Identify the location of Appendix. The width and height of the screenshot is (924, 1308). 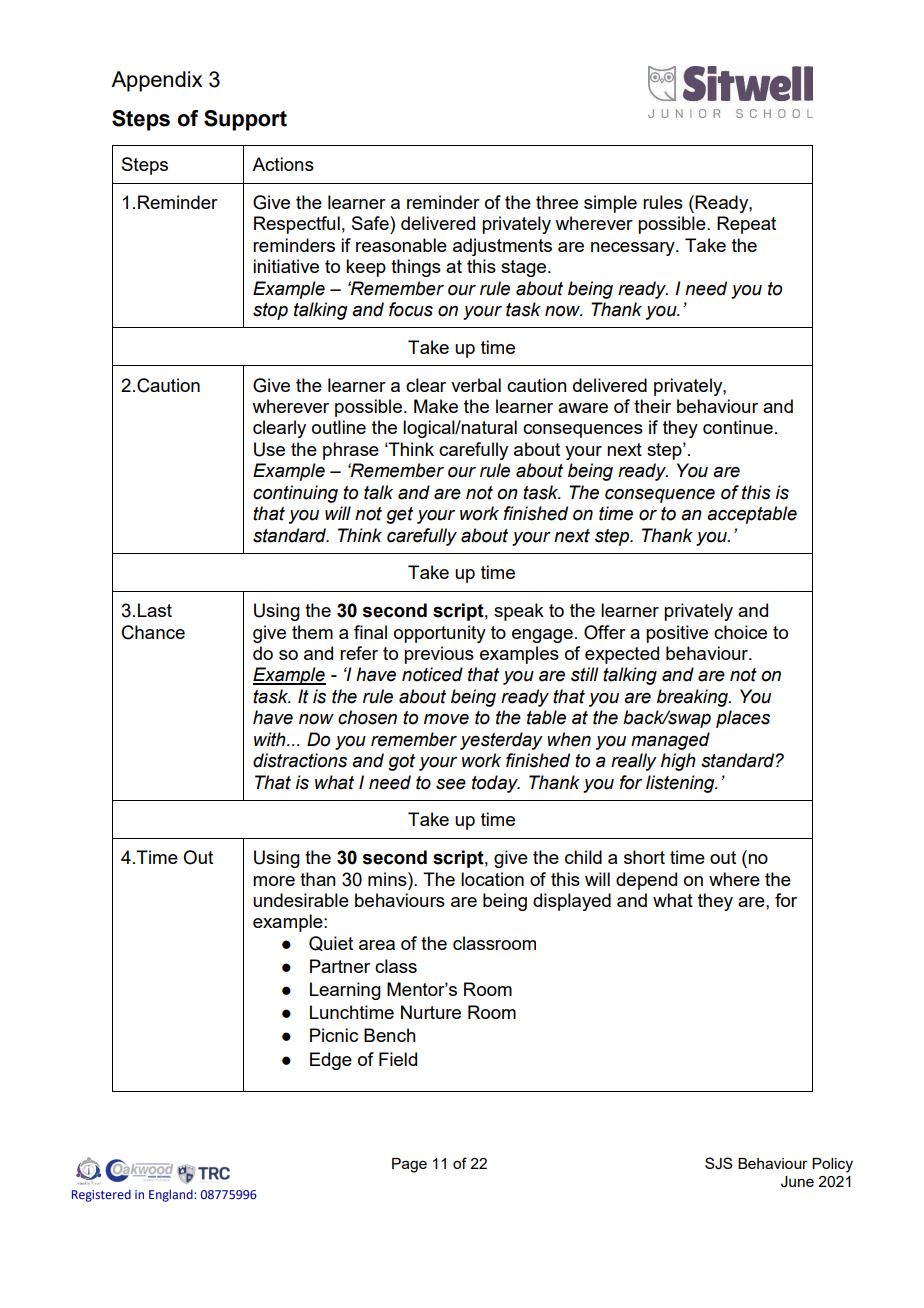
(157, 81).
